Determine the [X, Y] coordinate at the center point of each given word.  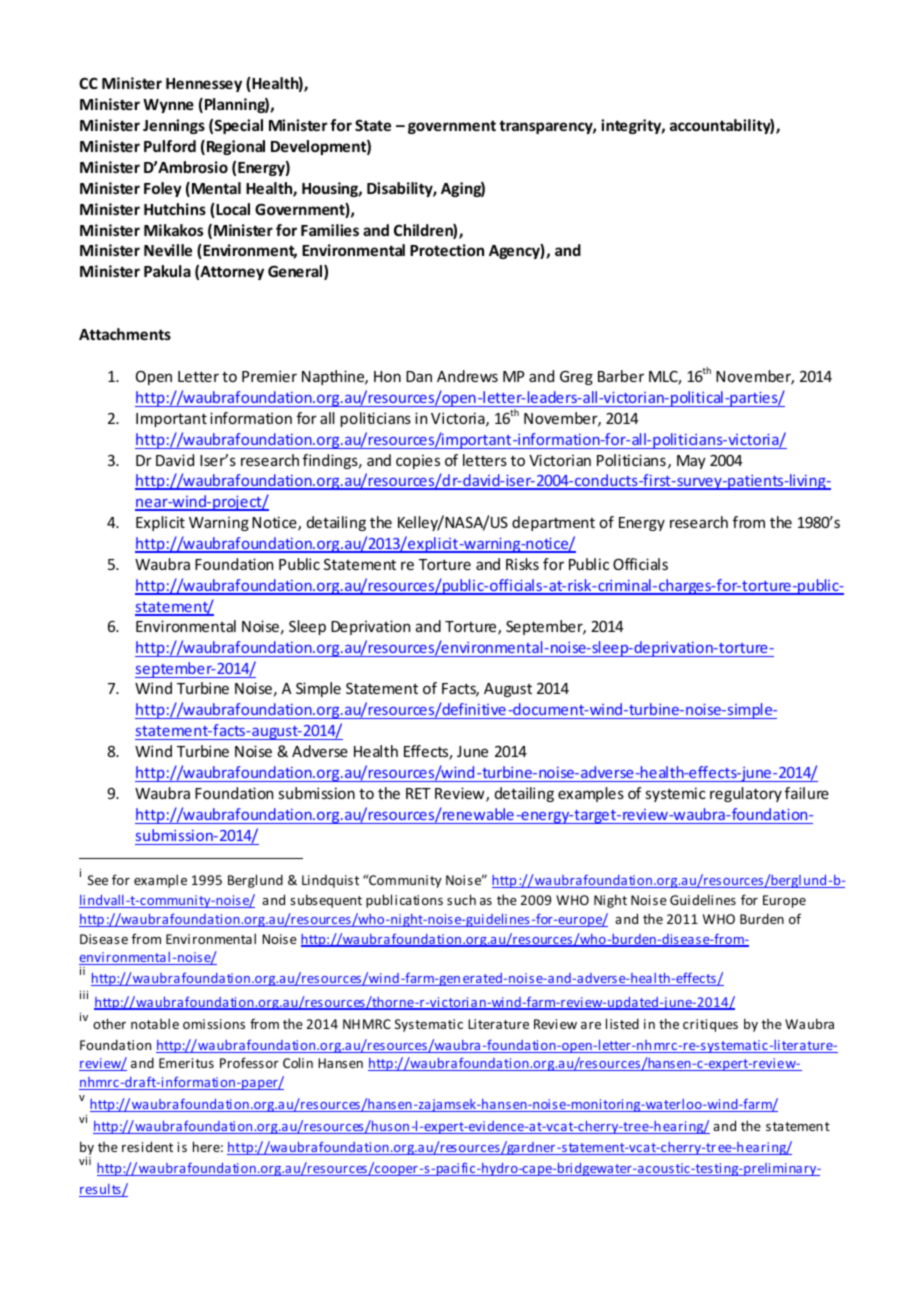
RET [418, 793]
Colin [298, 1062]
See [98, 880]
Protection [447, 250]
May [691, 462]
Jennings [174, 126]
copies [418, 462]
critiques [710, 1025]
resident [147, 1146]
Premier [269, 376]
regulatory [746, 794]
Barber [621, 376]
